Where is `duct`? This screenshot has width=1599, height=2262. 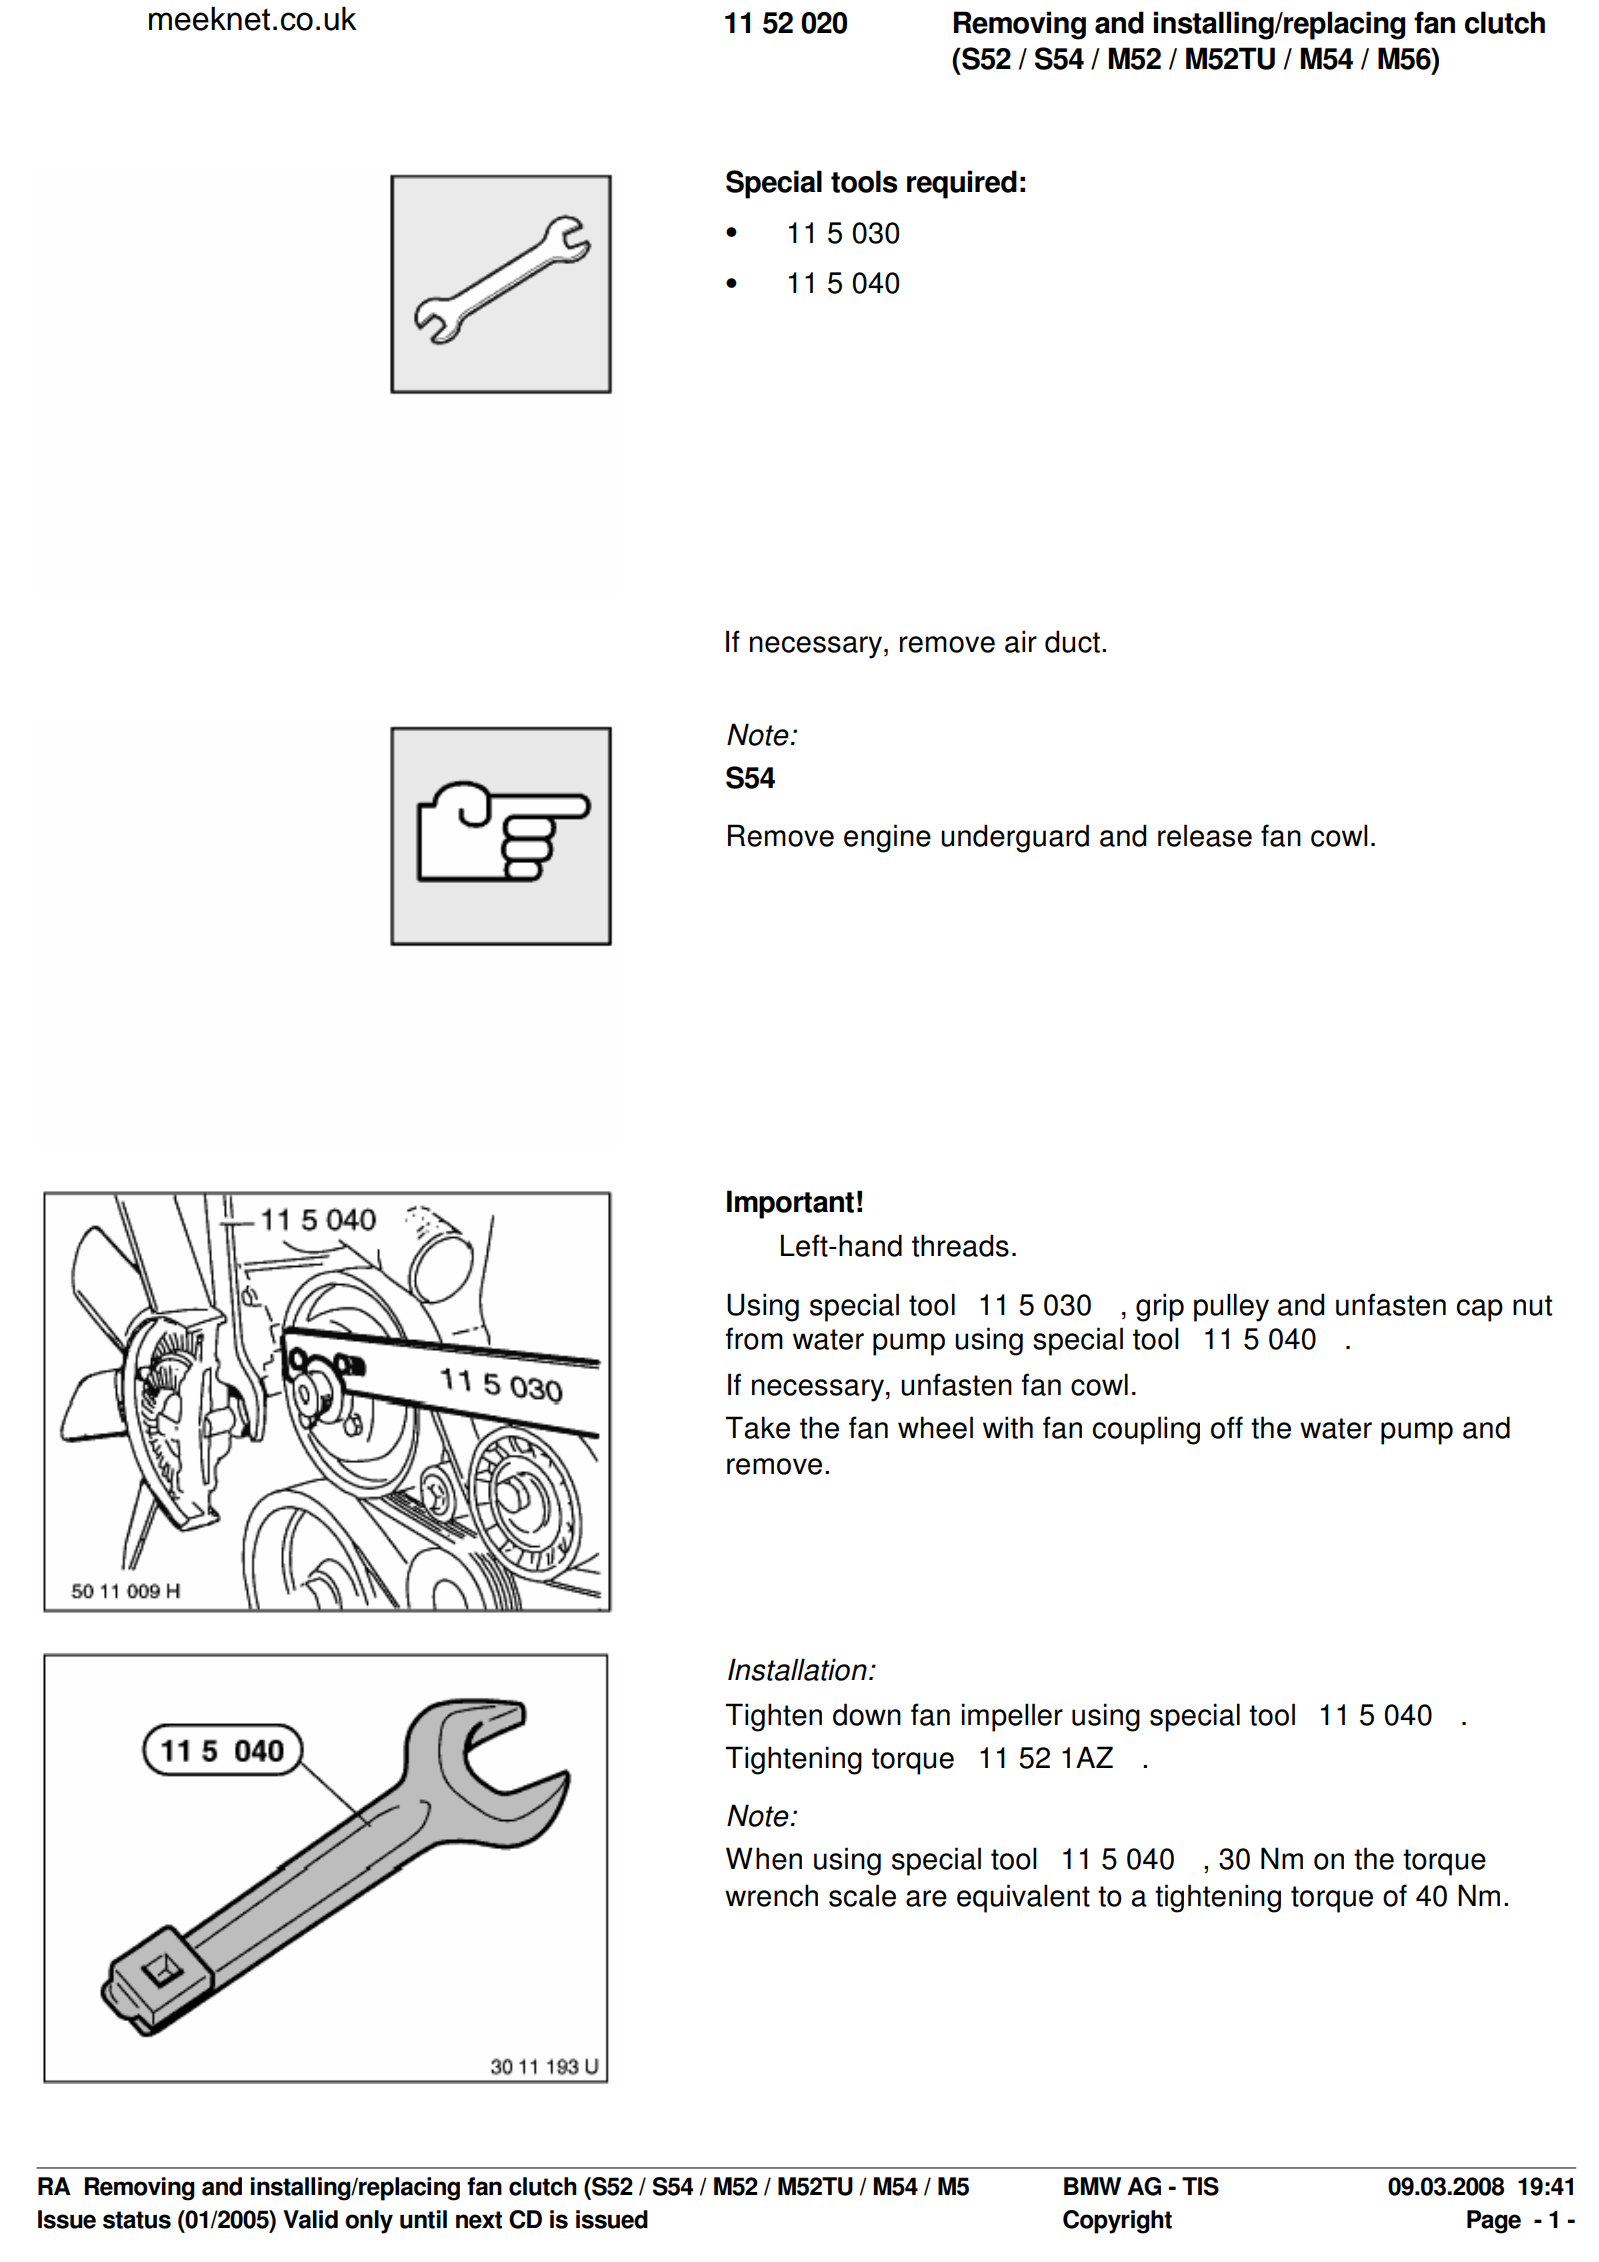
duct is located at coordinates (1072, 641).
